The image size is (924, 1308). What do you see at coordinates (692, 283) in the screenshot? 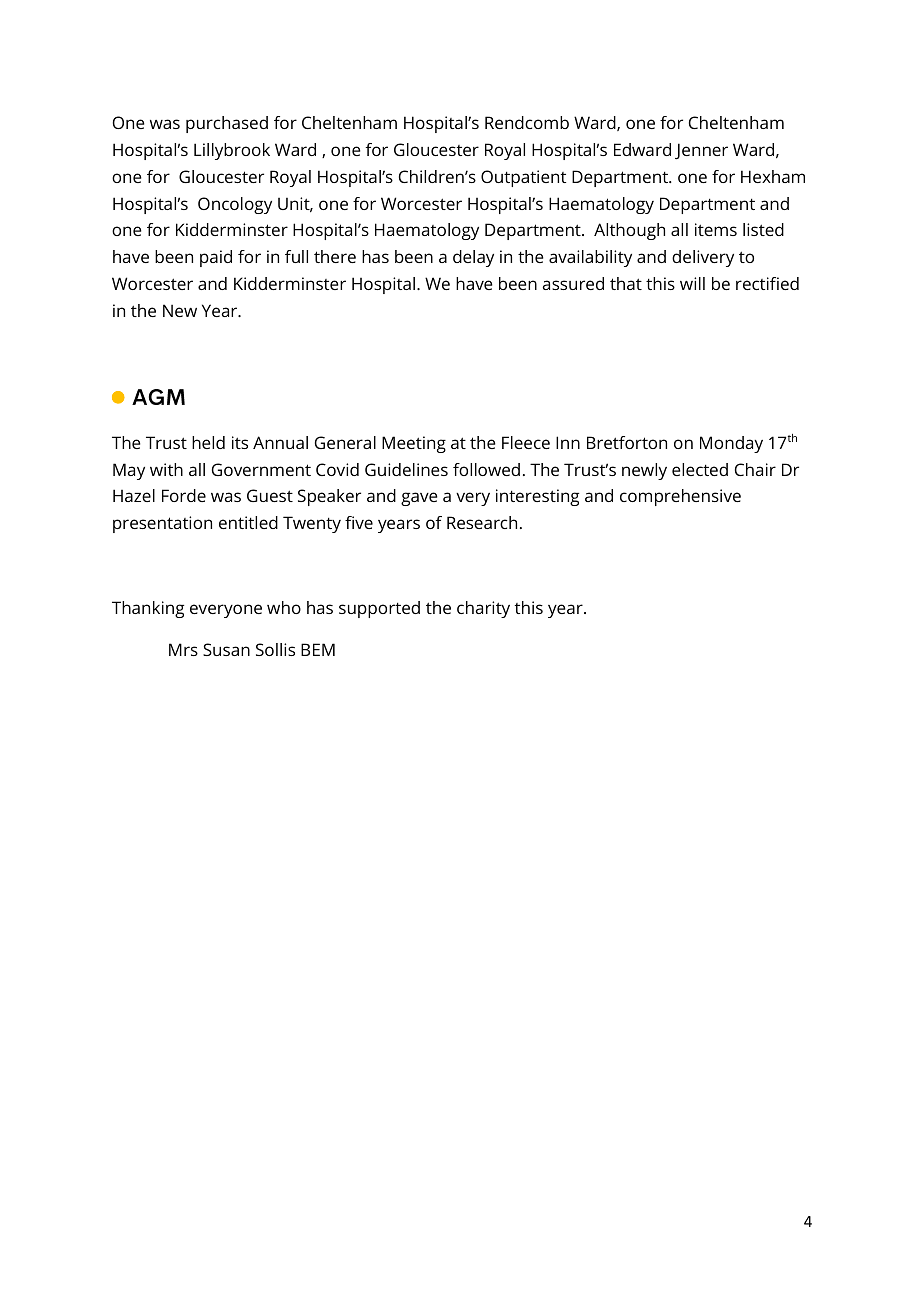
I see `will` at bounding box center [692, 283].
